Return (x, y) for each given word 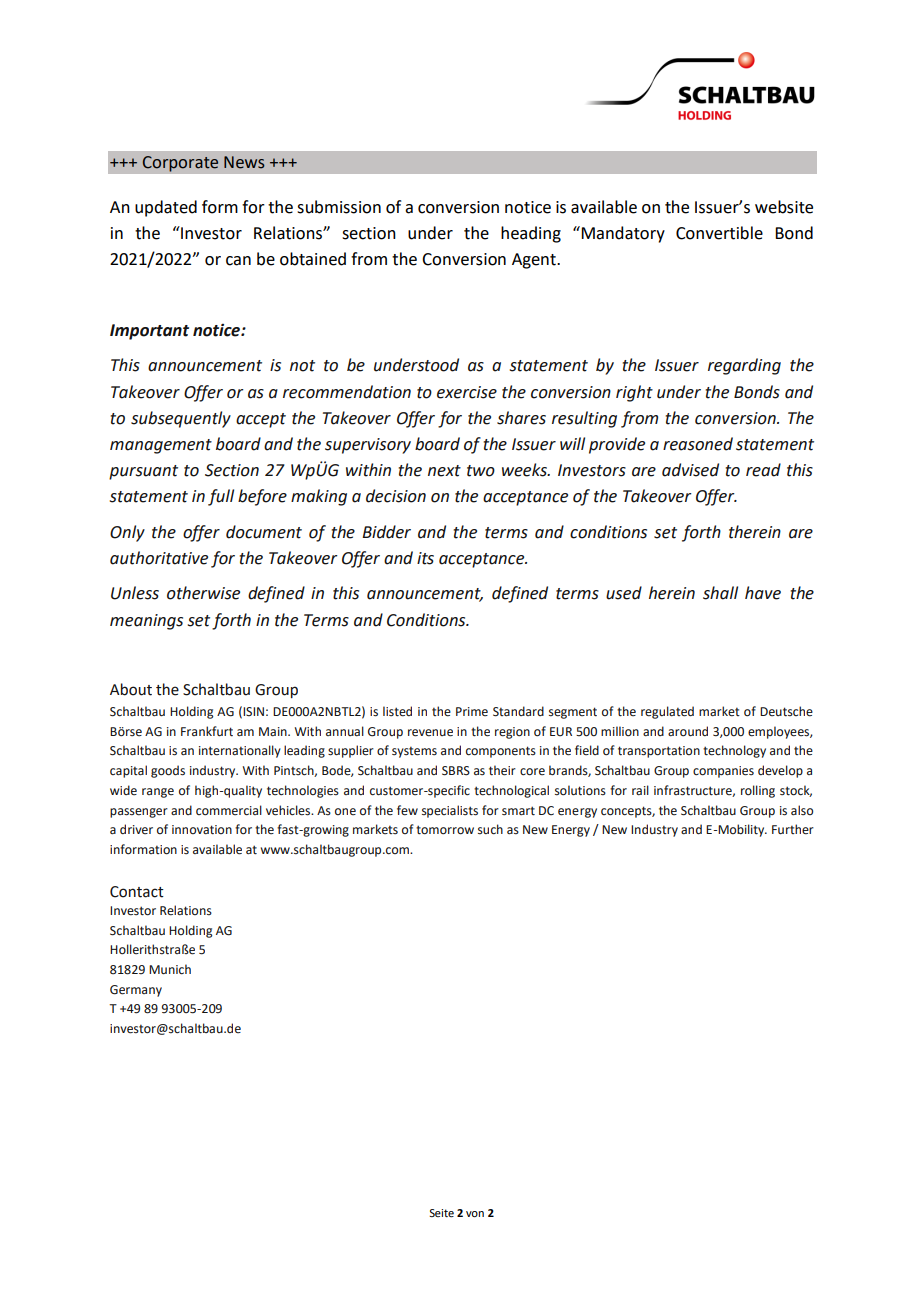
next (444, 471)
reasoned (698, 444)
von (475, 1214)
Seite (441, 1213)
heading (531, 234)
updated (166, 208)
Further (793, 829)
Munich (170, 969)
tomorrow (445, 830)
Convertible (719, 233)
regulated (667, 712)
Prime (472, 711)
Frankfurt (207, 731)
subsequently (181, 419)
